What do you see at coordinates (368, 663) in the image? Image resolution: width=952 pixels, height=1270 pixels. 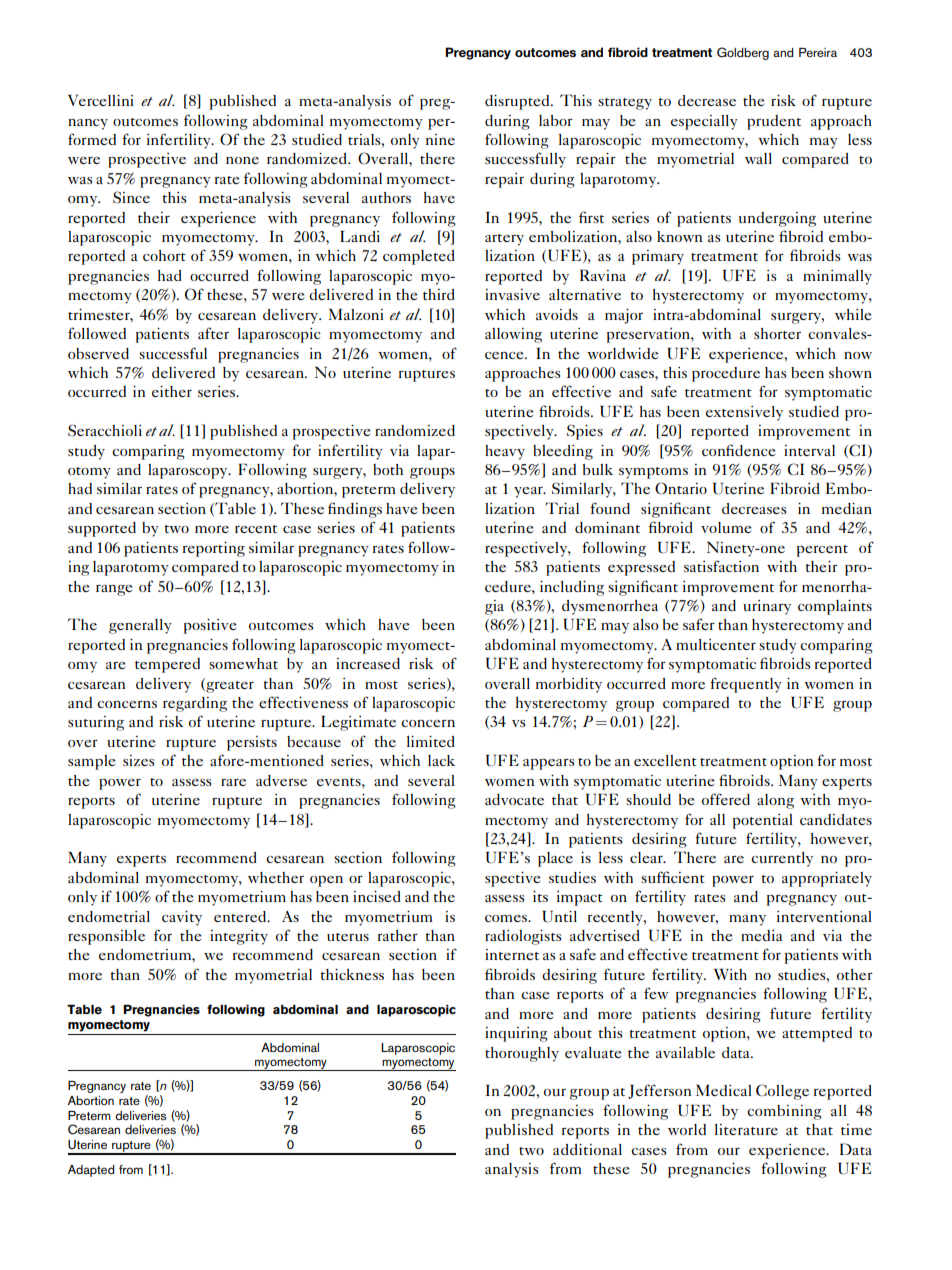 I see `increased` at bounding box center [368, 663].
